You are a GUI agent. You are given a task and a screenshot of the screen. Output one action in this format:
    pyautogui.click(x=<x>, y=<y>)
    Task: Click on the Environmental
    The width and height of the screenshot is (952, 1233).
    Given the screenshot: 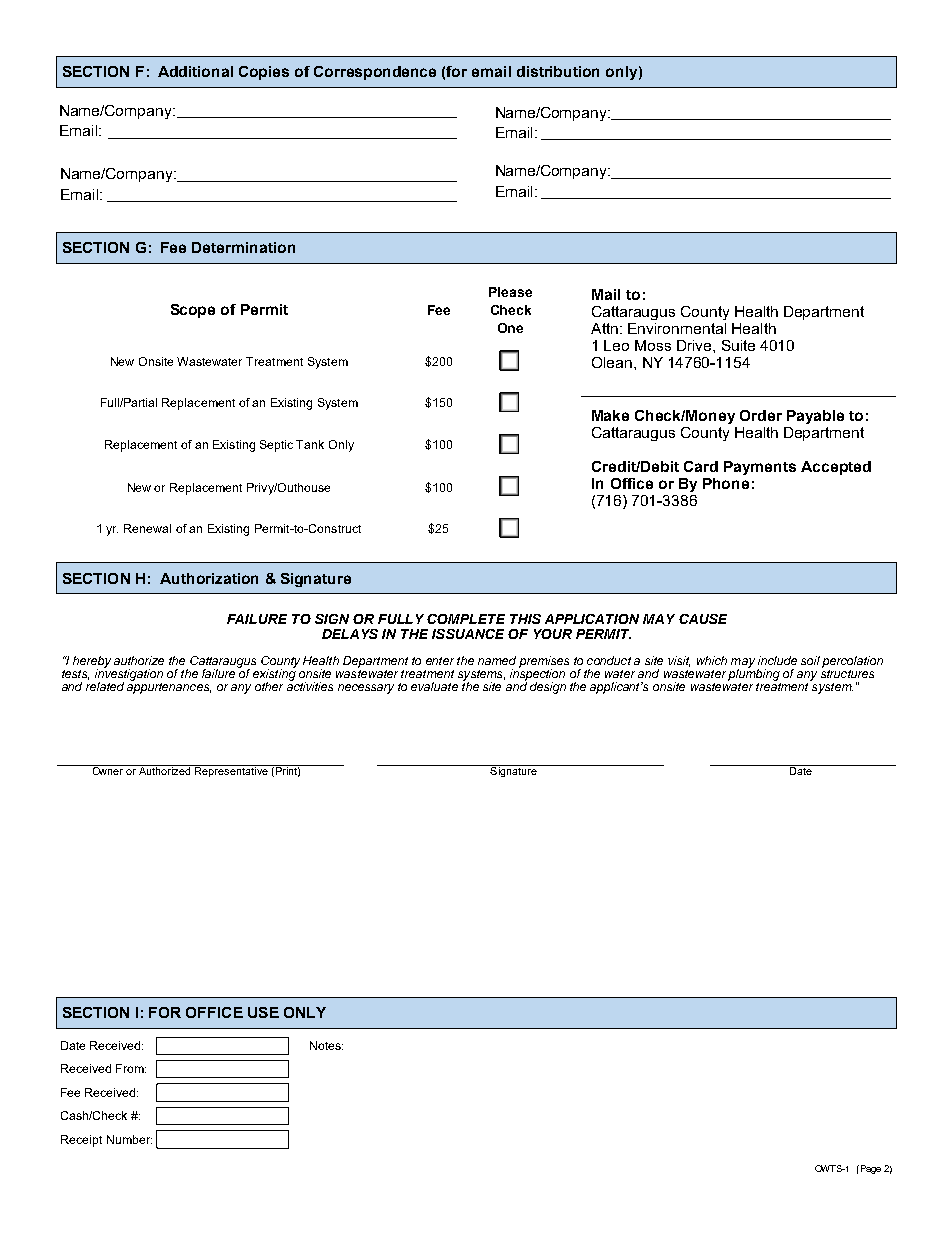 What is the action you would take?
    pyautogui.click(x=677, y=328)
